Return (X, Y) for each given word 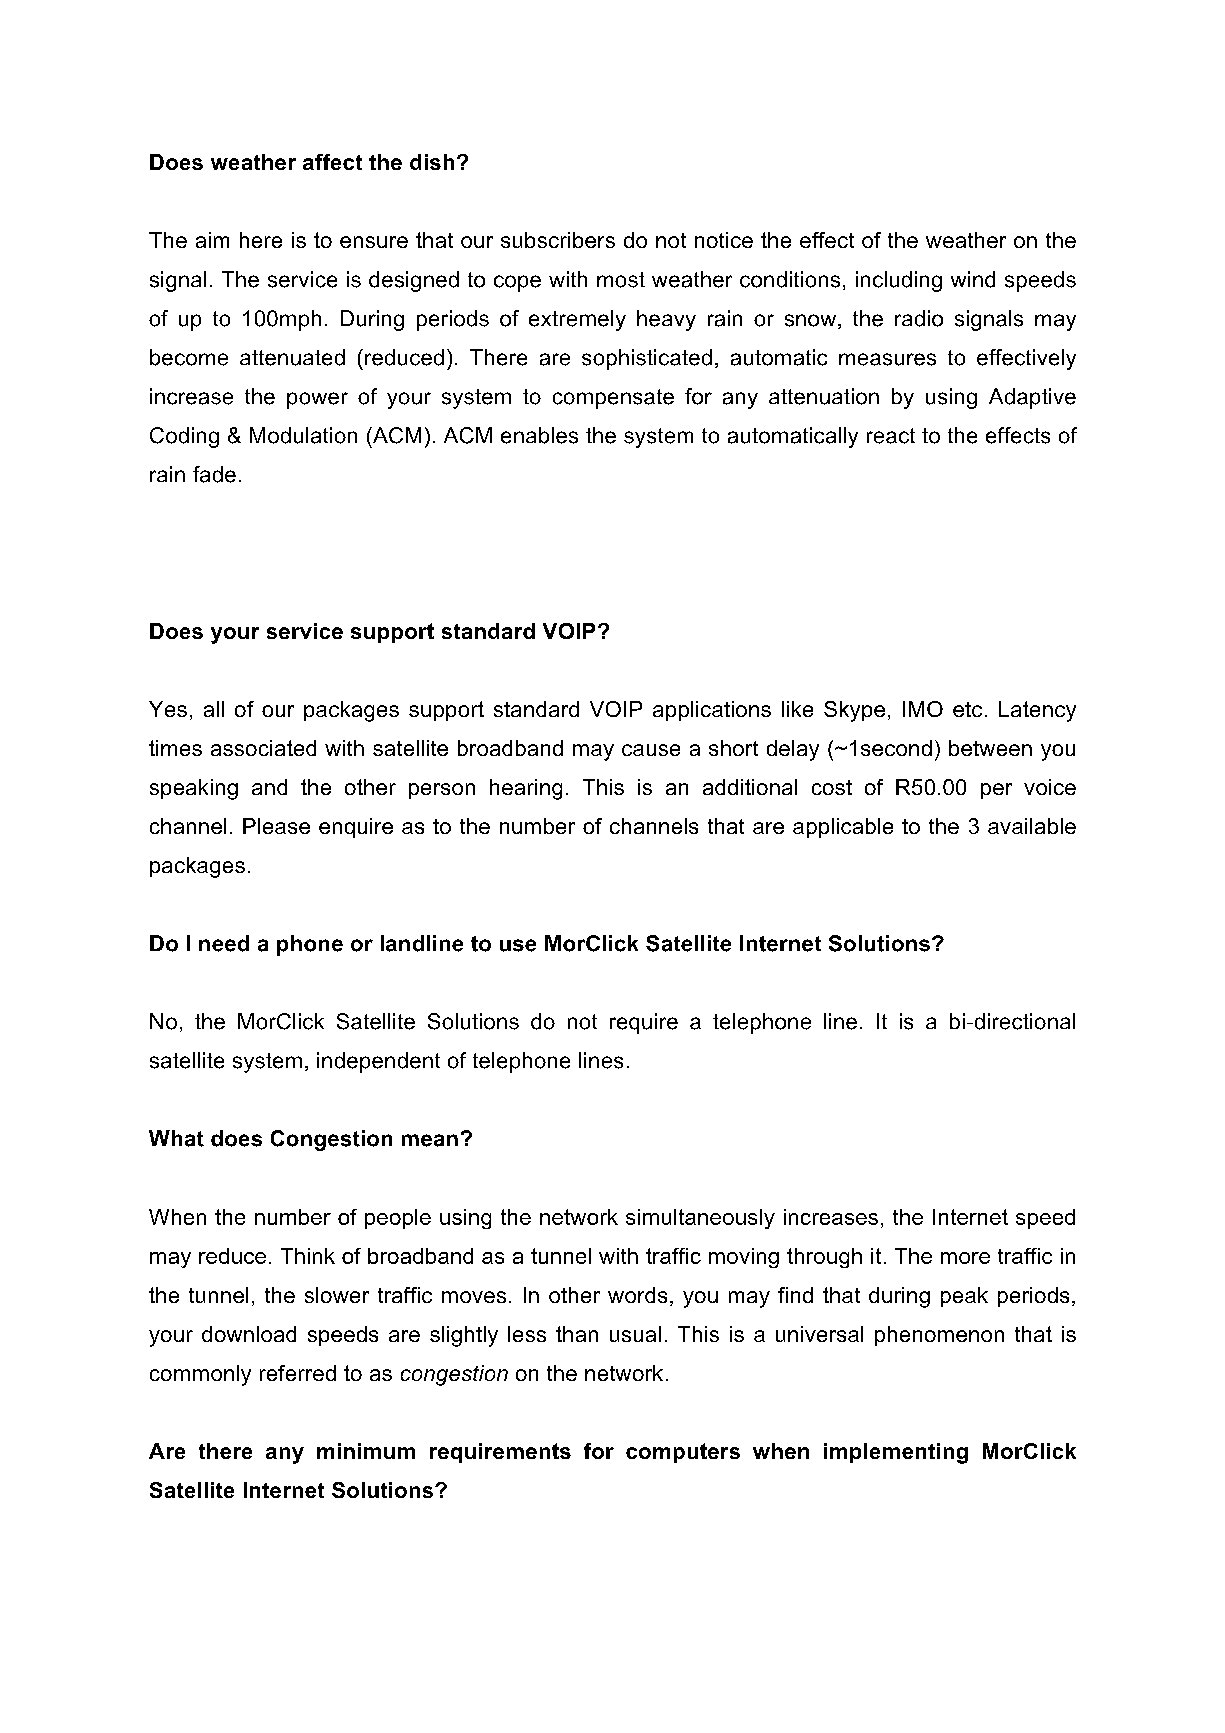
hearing (526, 789)
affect (332, 162)
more (965, 1258)
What (176, 1138)
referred (298, 1373)
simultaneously (700, 1219)
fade (214, 474)
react (891, 436)
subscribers (558, 240)
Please (276, 826)
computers (683, 1453)
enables (539, 435)
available (1032, 826)
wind (973, 279)
